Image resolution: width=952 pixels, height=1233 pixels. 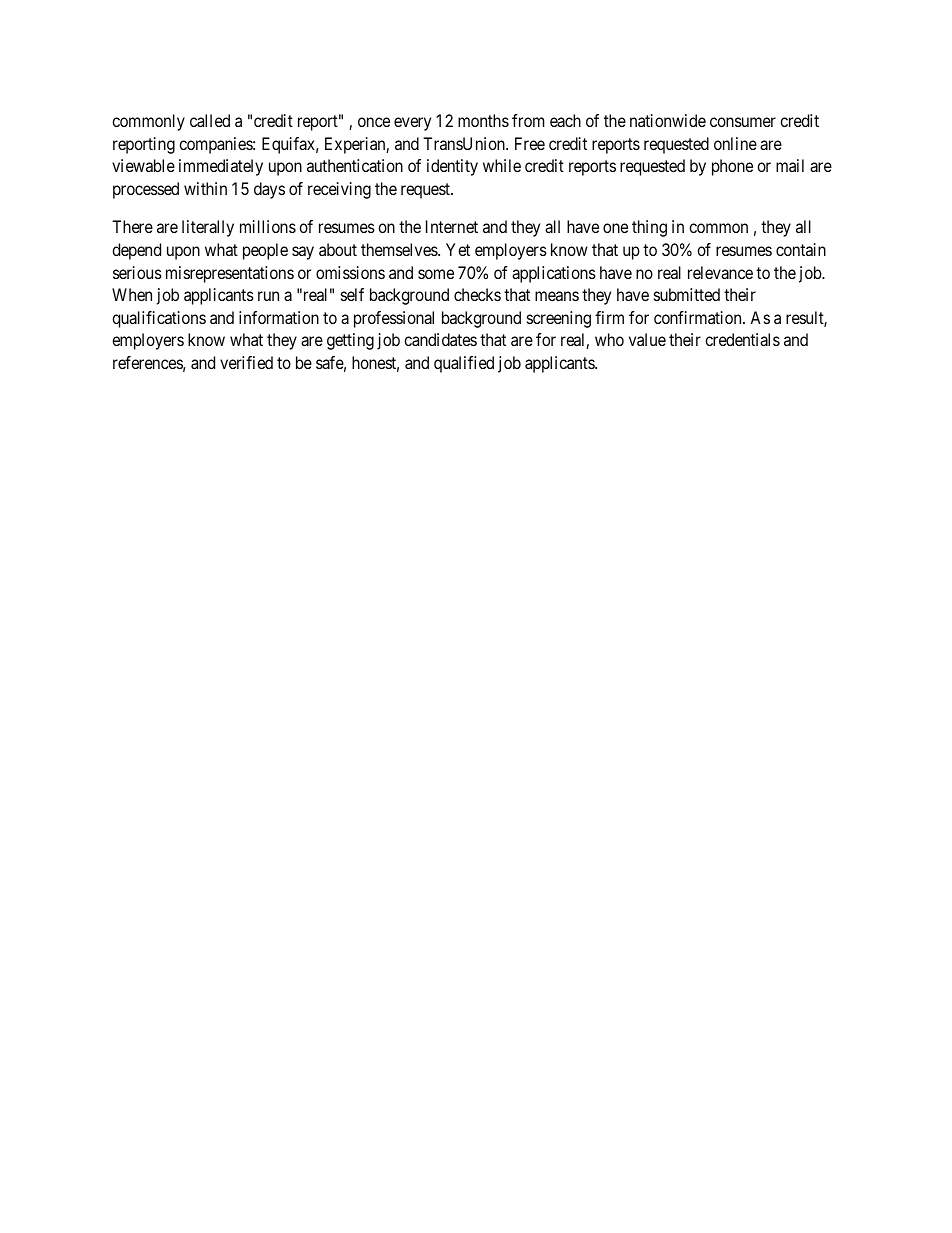 I want to click on phone, so click(x=732, y=167).
